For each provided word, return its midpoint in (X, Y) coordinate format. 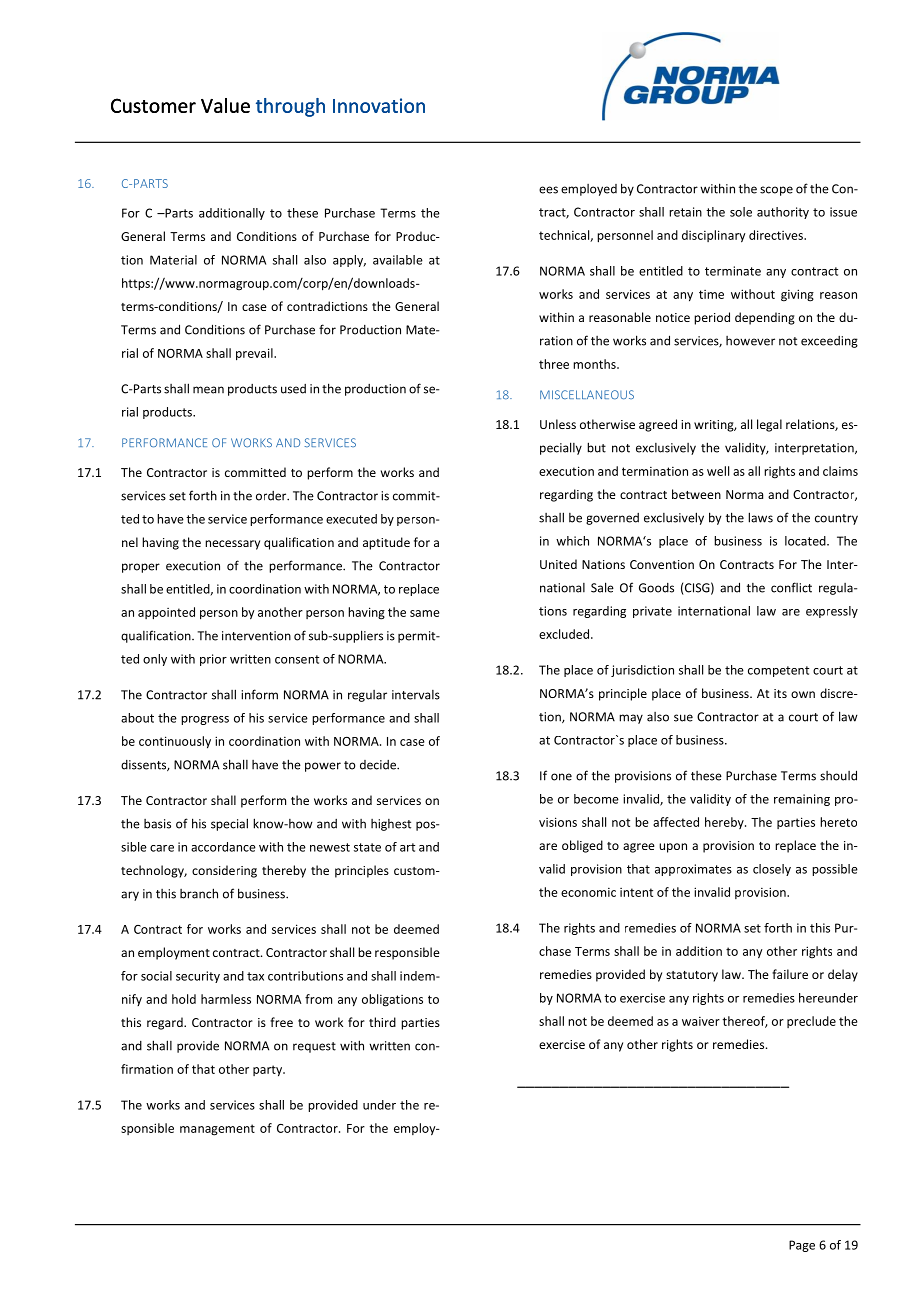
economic (588, 892)
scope (776, 191)
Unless (558, 424)
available (398, 260)
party (269, 1071)
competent (778, 671)
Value (225, 105)
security (198, 977)
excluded (564, 634)
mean (208, 390)
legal (769, 425)
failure (790, 974)
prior (213, 660)
